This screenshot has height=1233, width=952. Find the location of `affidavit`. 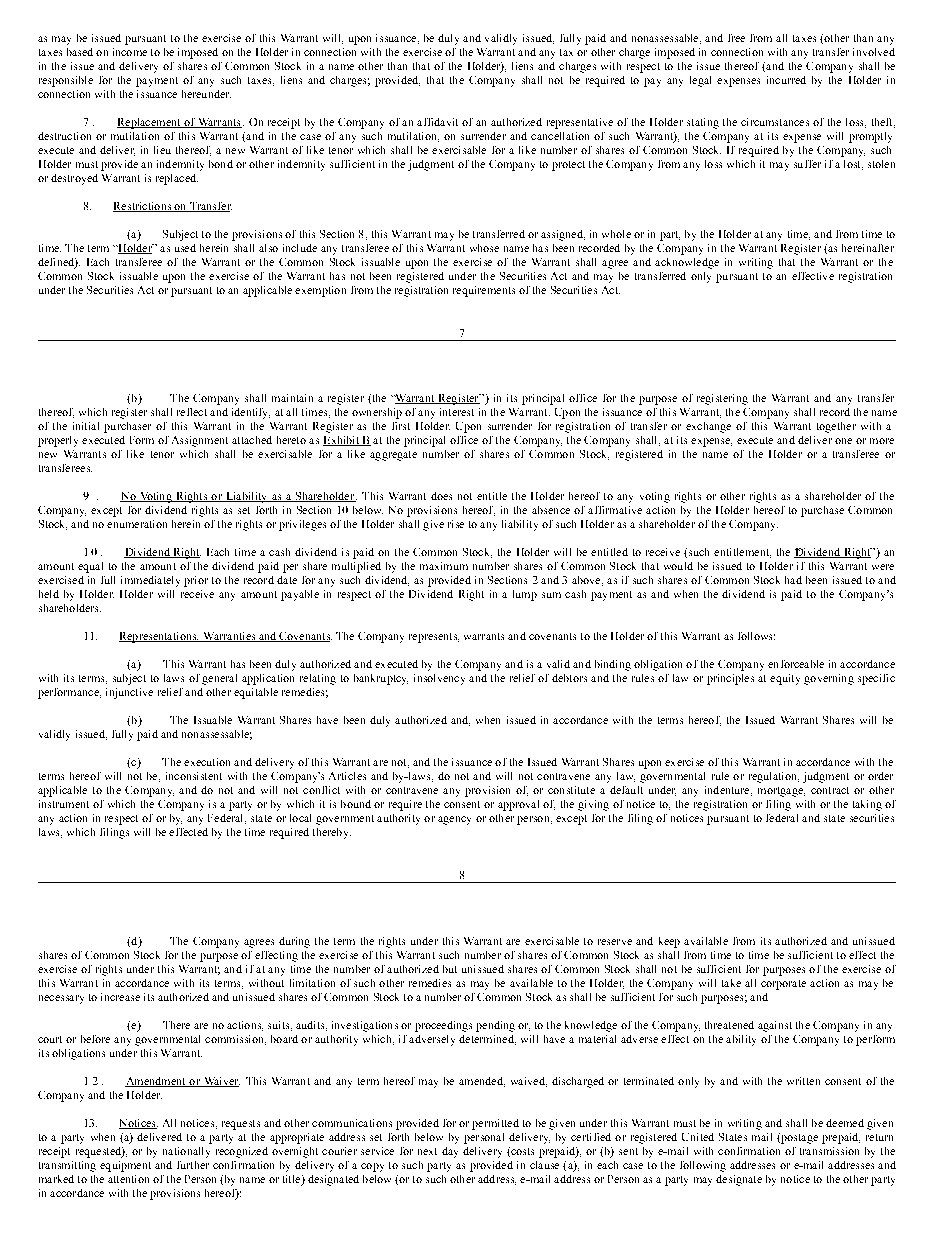

affidavit is located at coordinates (437, 122).
